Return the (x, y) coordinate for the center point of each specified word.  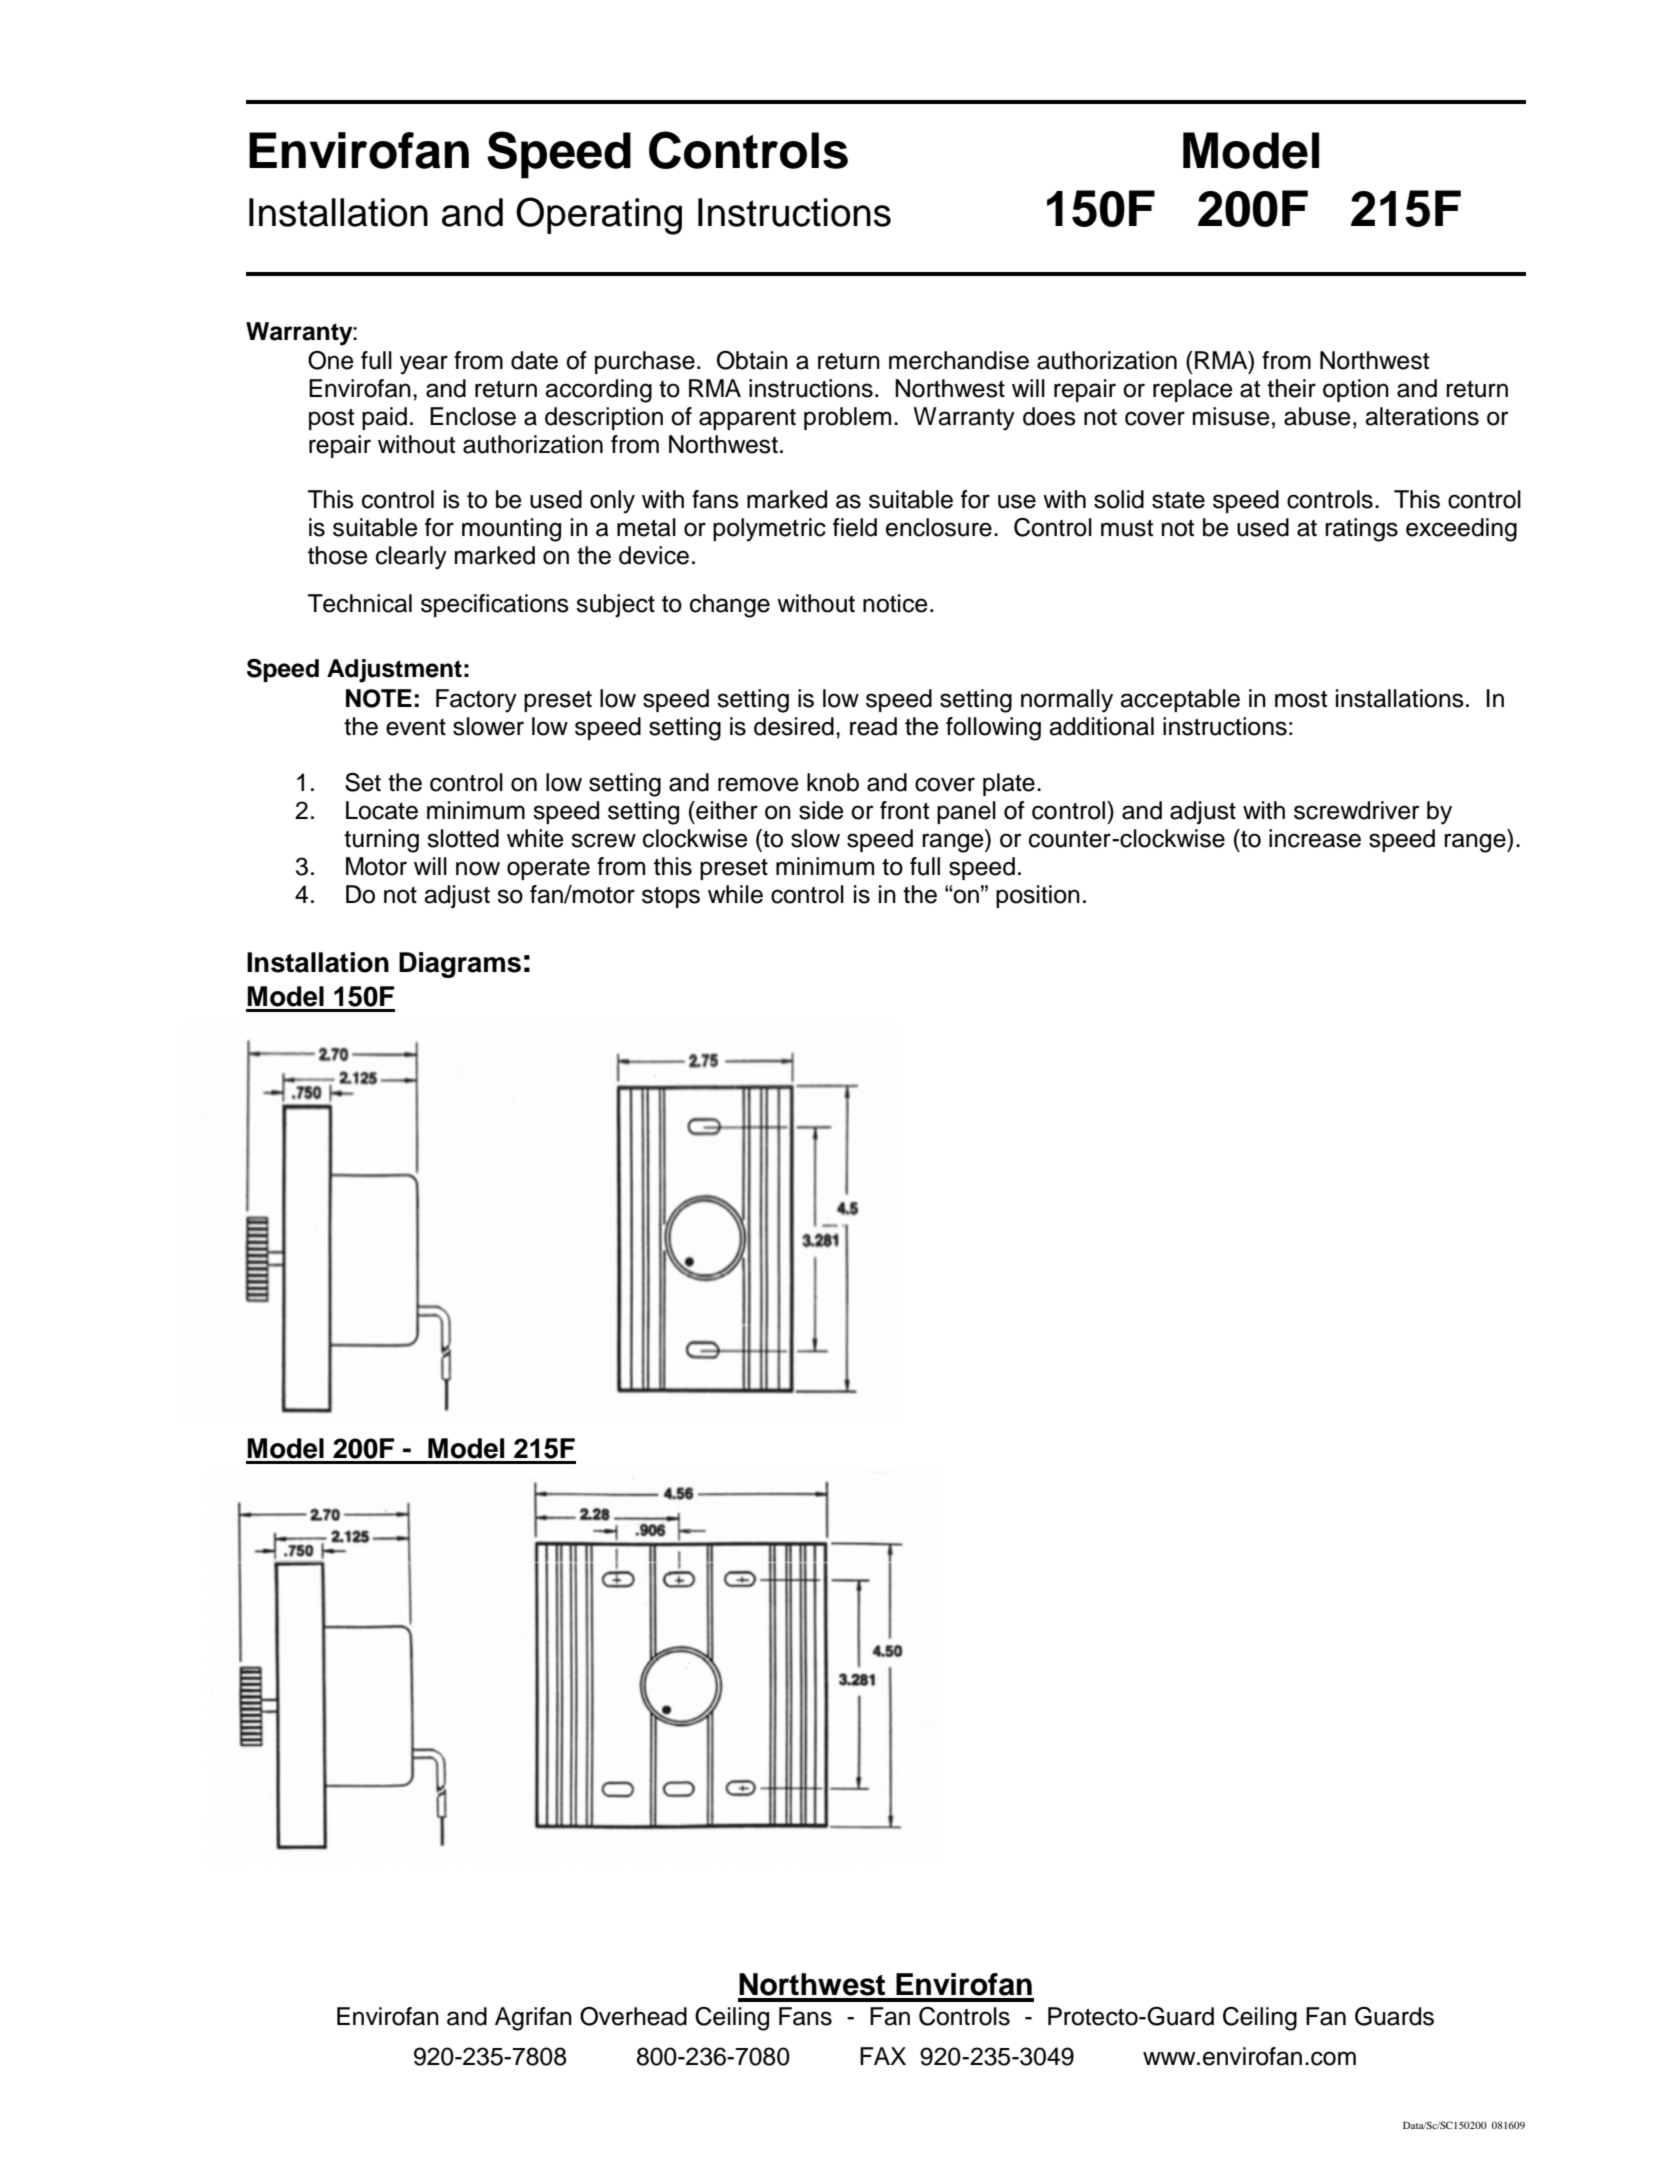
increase (1315, 838)
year (424, 365)
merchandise (959, 360)
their (1291, 388)
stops (671, 897)
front (904, 810)
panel (966, 812)
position (1038, 896)
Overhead (633, 2016)
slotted (463, 838)
